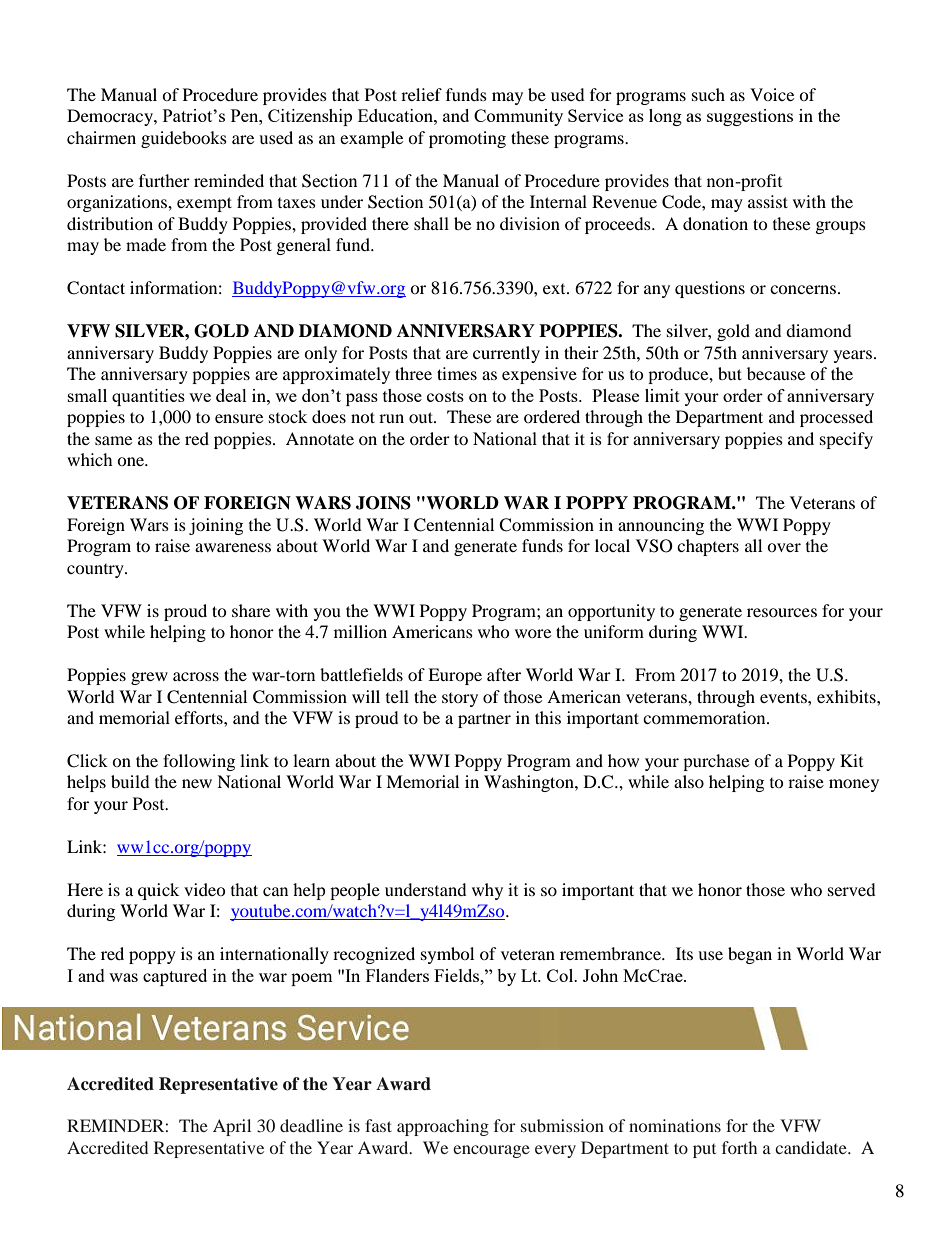 This screenshot has height=1233, width=952. I want to click on share, so click(251, 610).
